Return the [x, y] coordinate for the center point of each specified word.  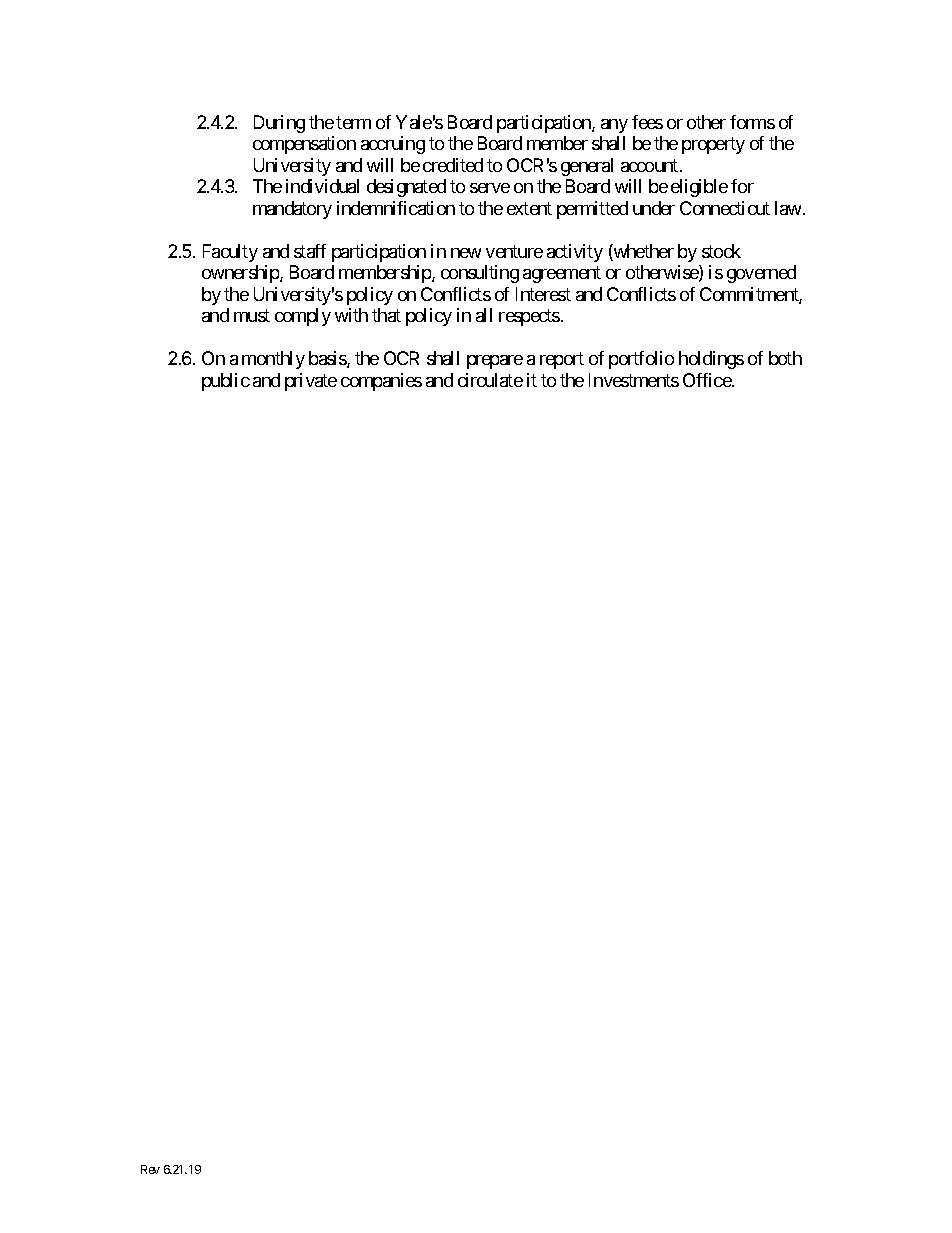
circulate [490, 380]
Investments [634, 380]
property [713, 146]
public [226, 382]
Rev [150, 1169]
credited [453, 165]
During [279, 124]
